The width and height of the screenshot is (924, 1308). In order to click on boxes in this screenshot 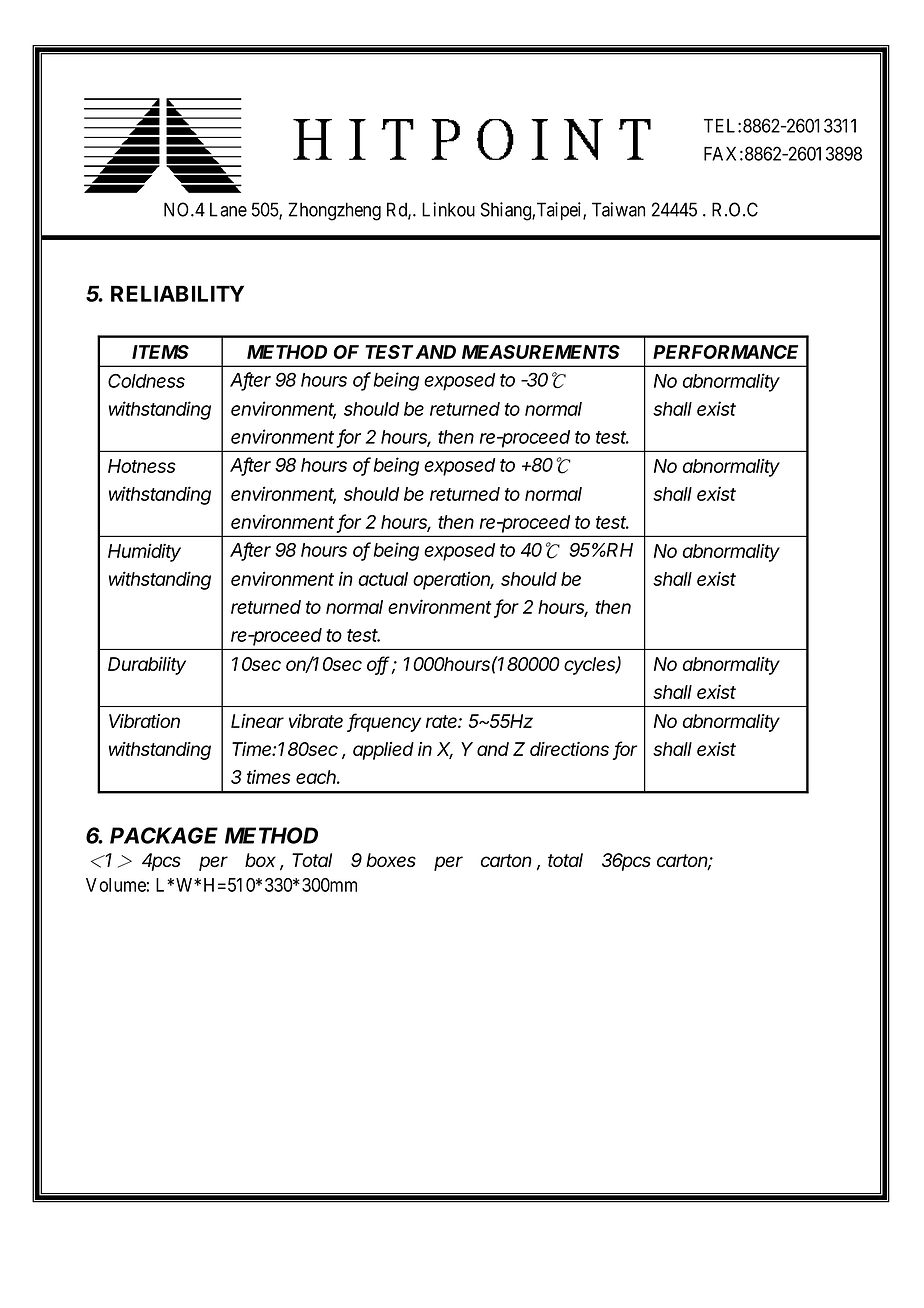, I will do `click(391, 860)`.
